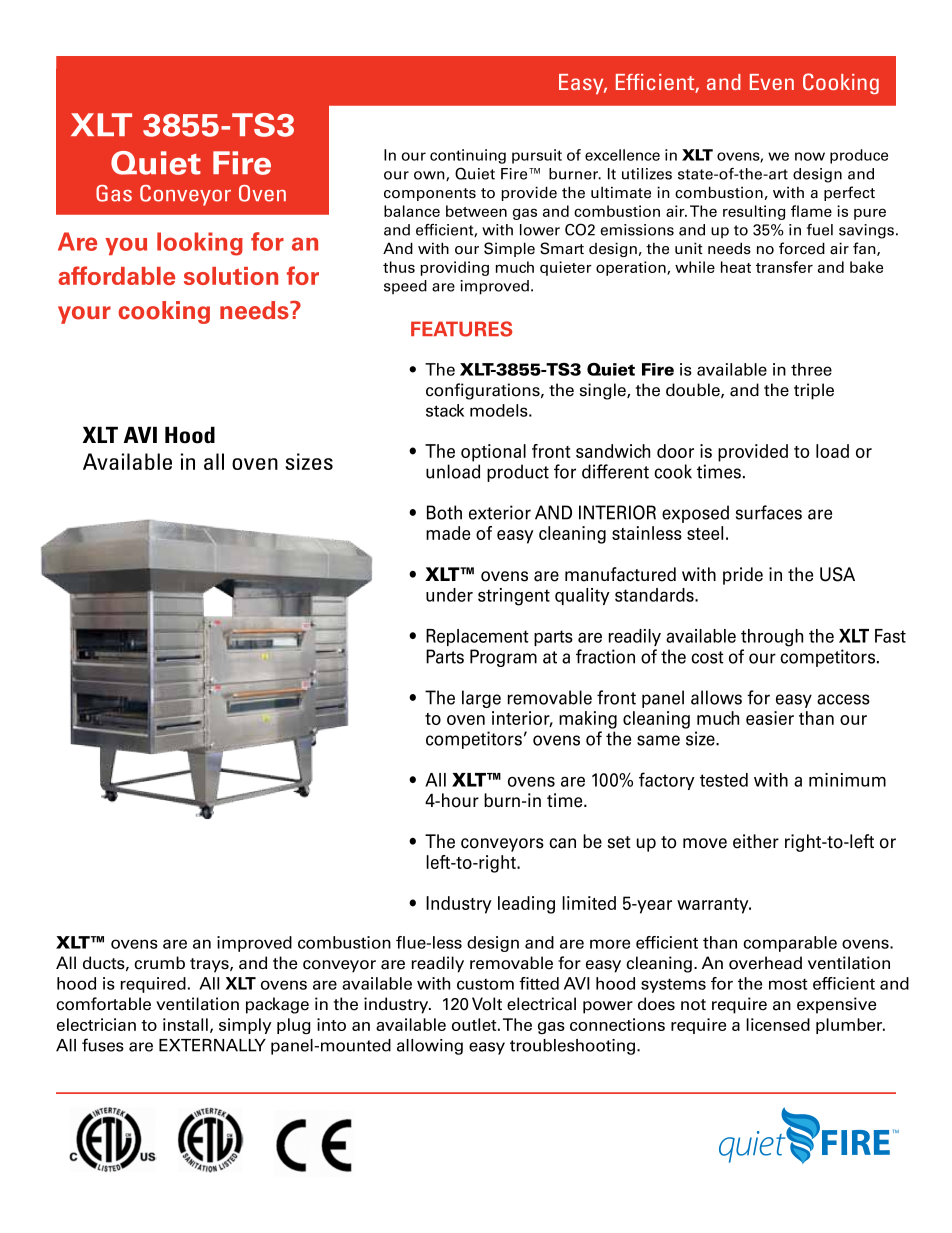 The width and height of the page is (952, 1233). Describe the element at coordinates (847, 780) in the page. I see `minimum` at that location.
